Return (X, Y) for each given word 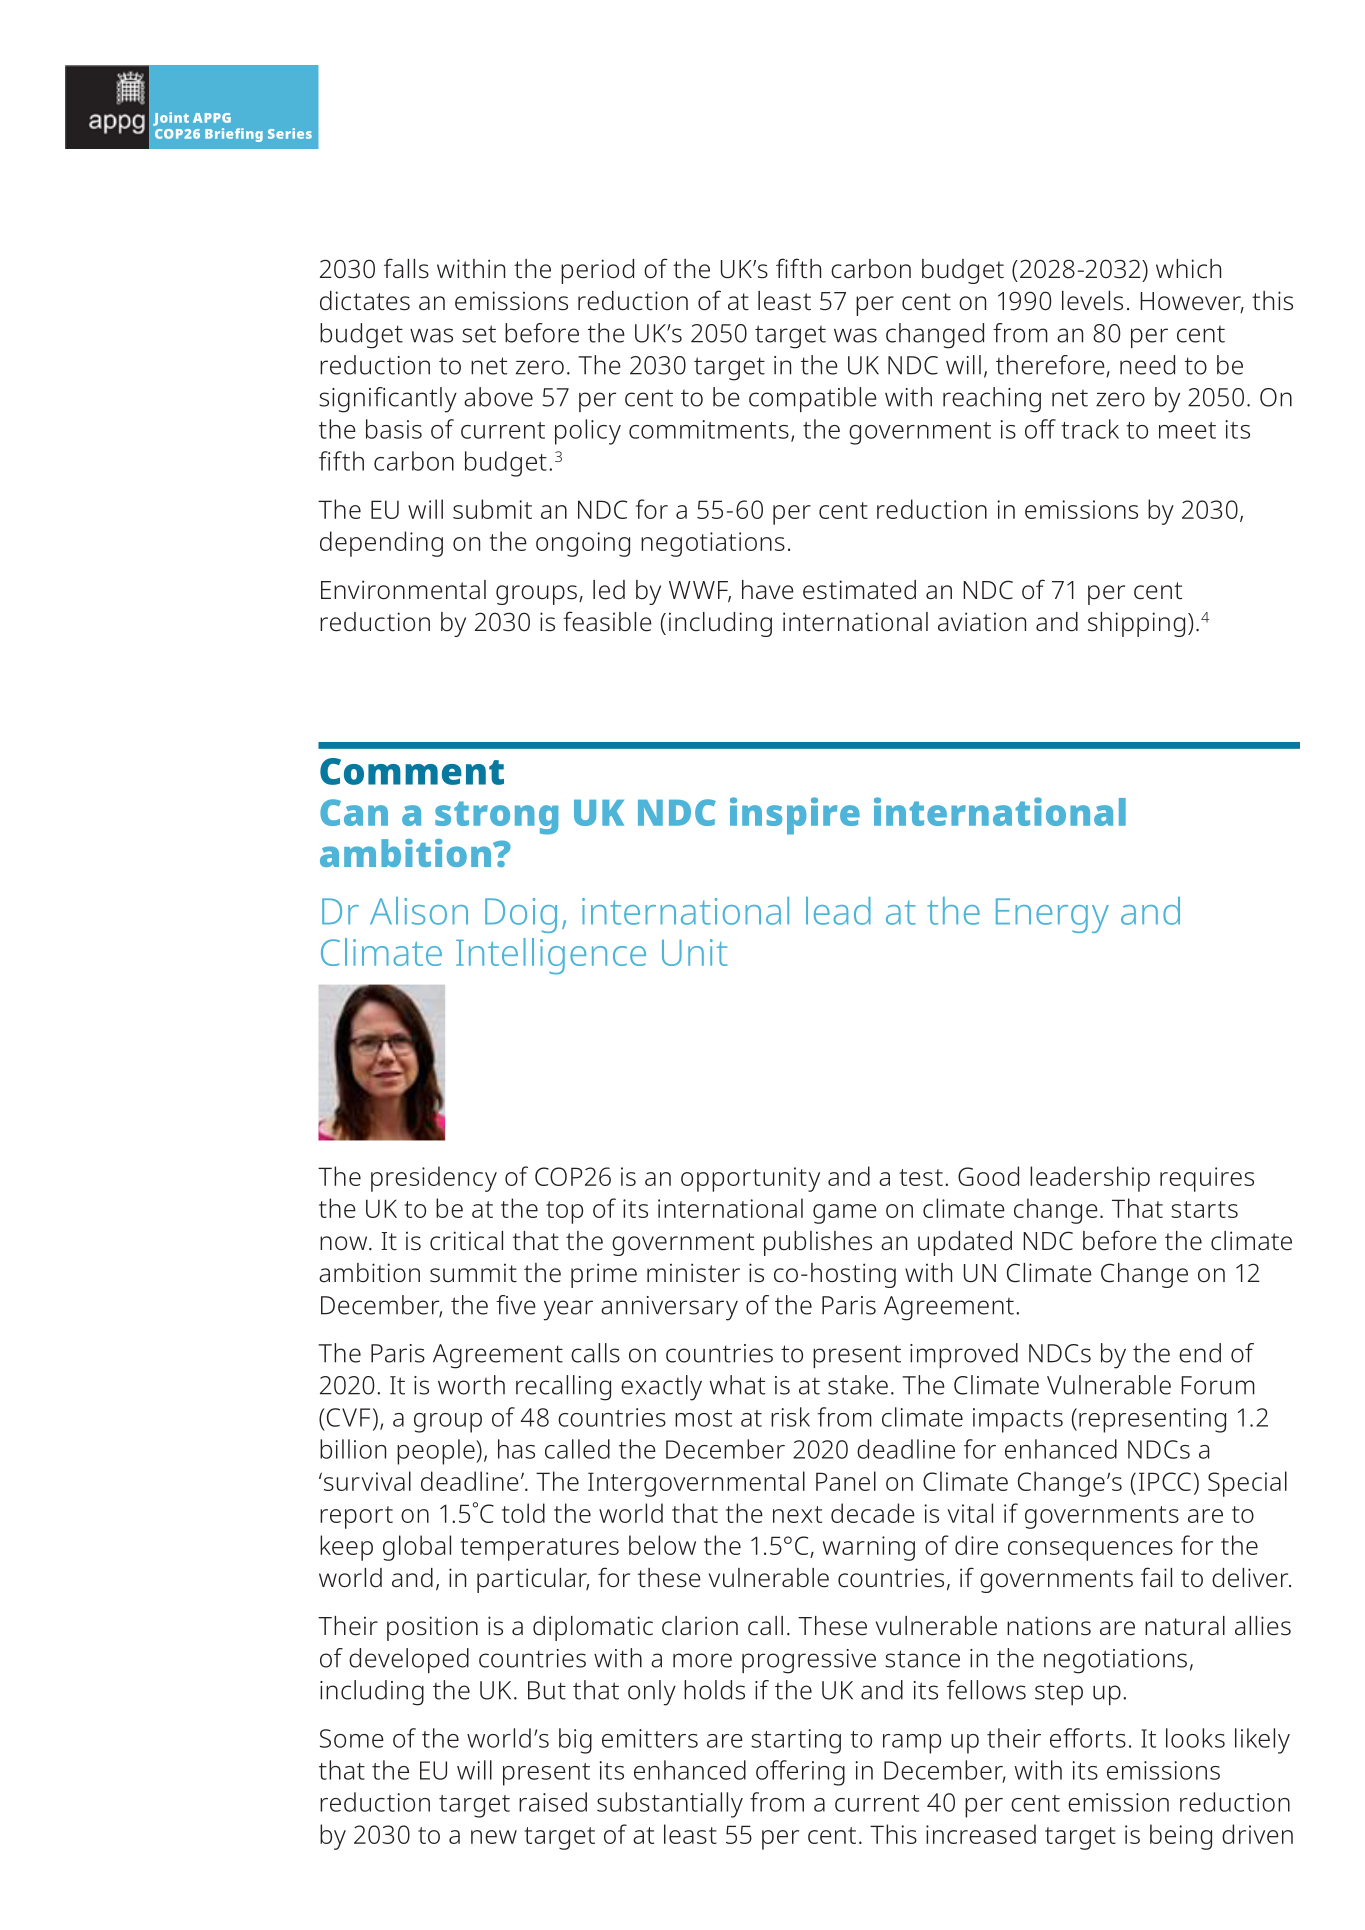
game (845, 1214)
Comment (412, 771)
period (597, 271)
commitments (709, 429)
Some (352, 1738)
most (703, 1418)
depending (381, 544)
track (1090, 429)
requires (1207, 1179)
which (1188, 269)
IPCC (1165, 1481)
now (345, 1243)
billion (353, 1449)
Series (290, 133)
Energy (1052, 915)
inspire (795, 816)
